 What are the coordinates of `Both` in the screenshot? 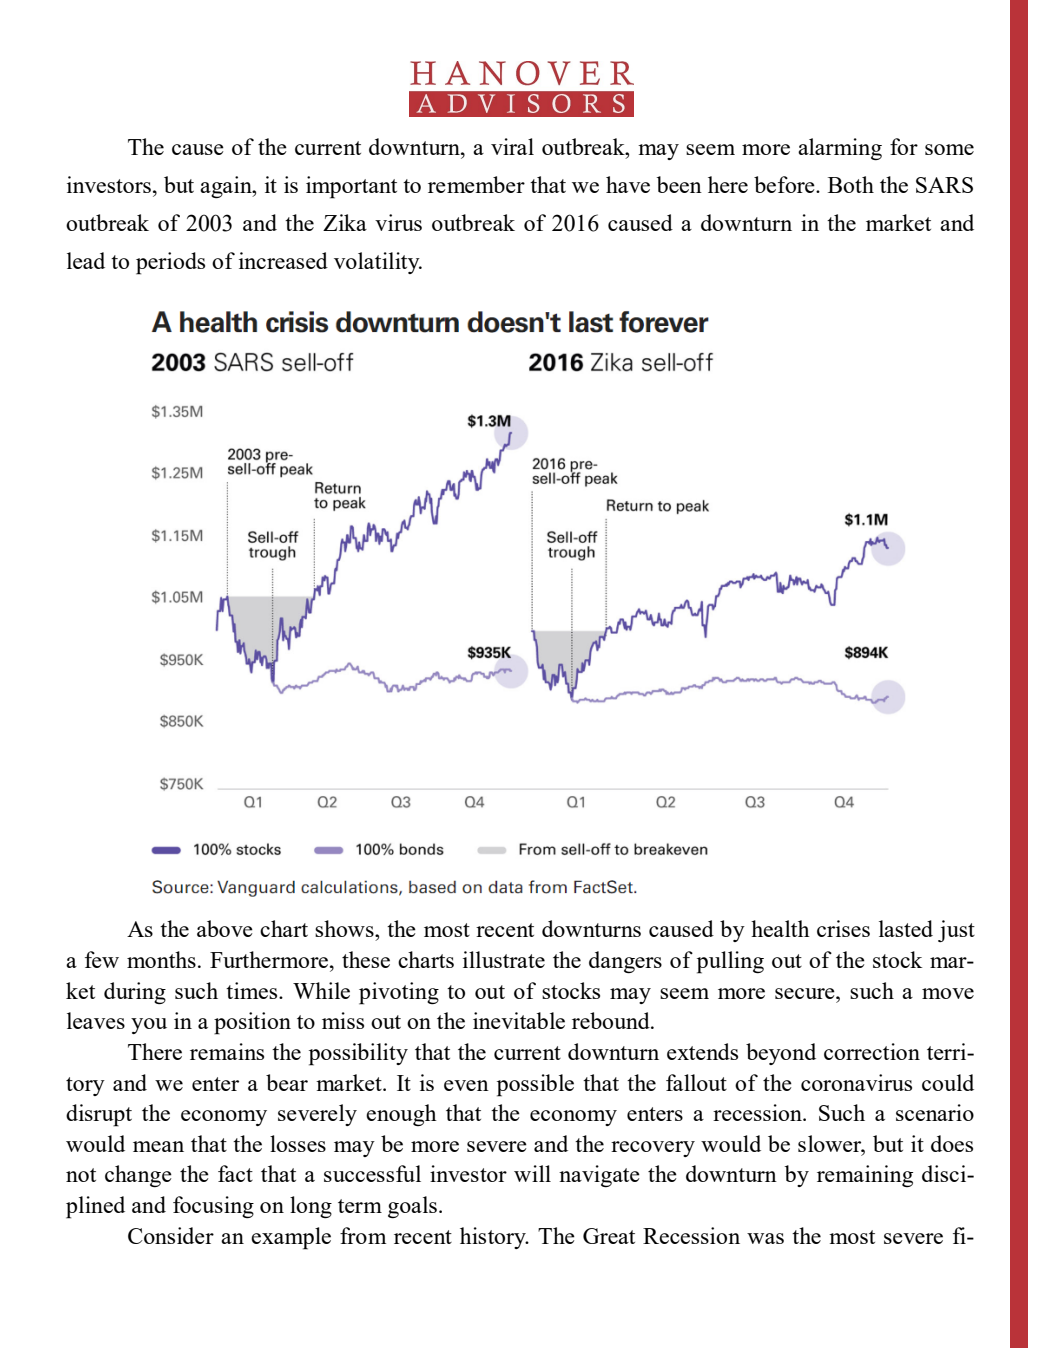 It's located at (851, 184).
